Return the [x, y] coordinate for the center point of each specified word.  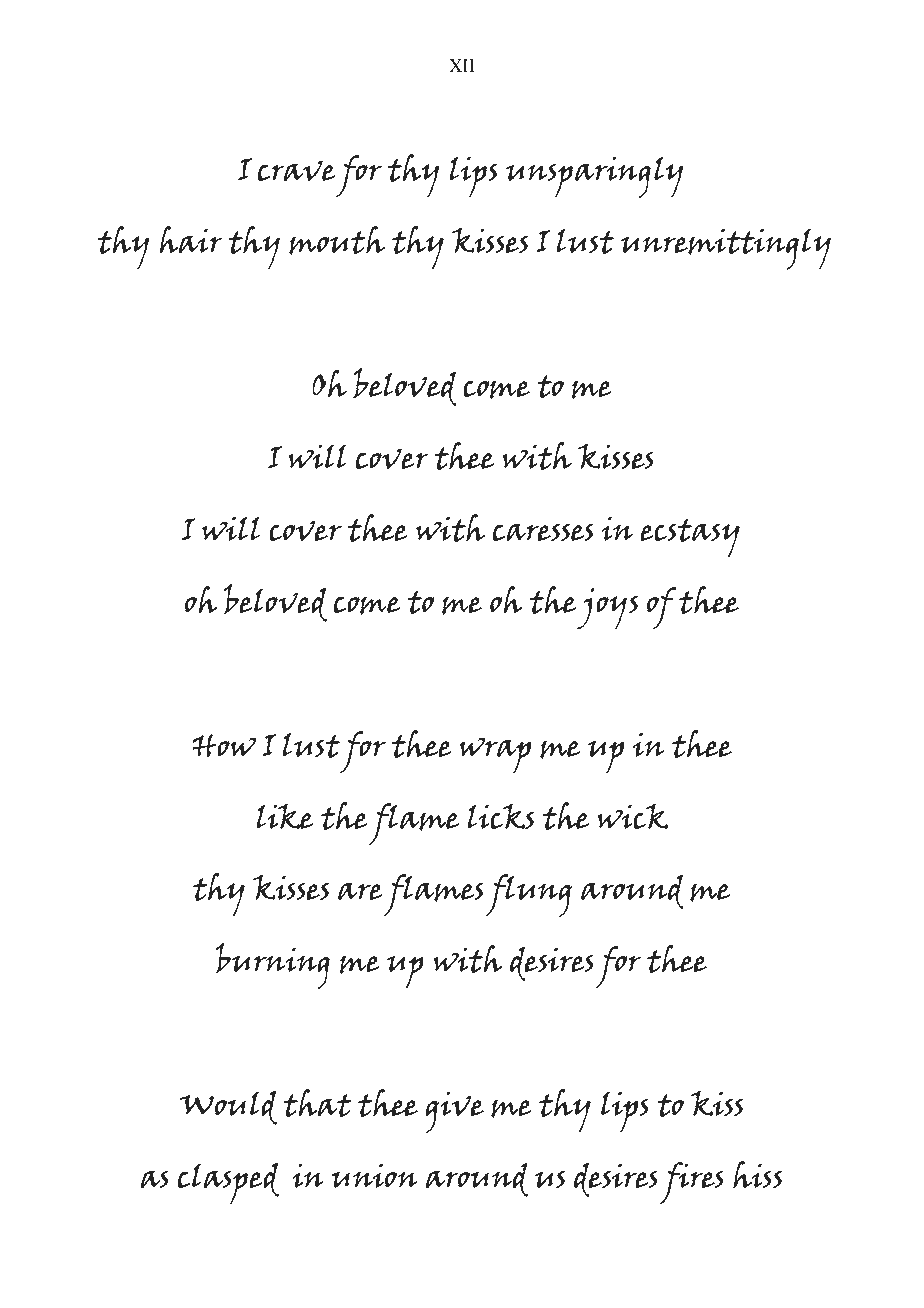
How [224, 746]
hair [191, 239]
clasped [228, 1184]
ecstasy [690, 538]
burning [273, 966]
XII [461, 65]
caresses [543, 532]
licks [500, 816]
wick [632, 816]
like [284, 816]
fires [692, 1183]
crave [296, 171]
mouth [337, 240]
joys [607, 609]
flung [528, 895]
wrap [495, 755]
